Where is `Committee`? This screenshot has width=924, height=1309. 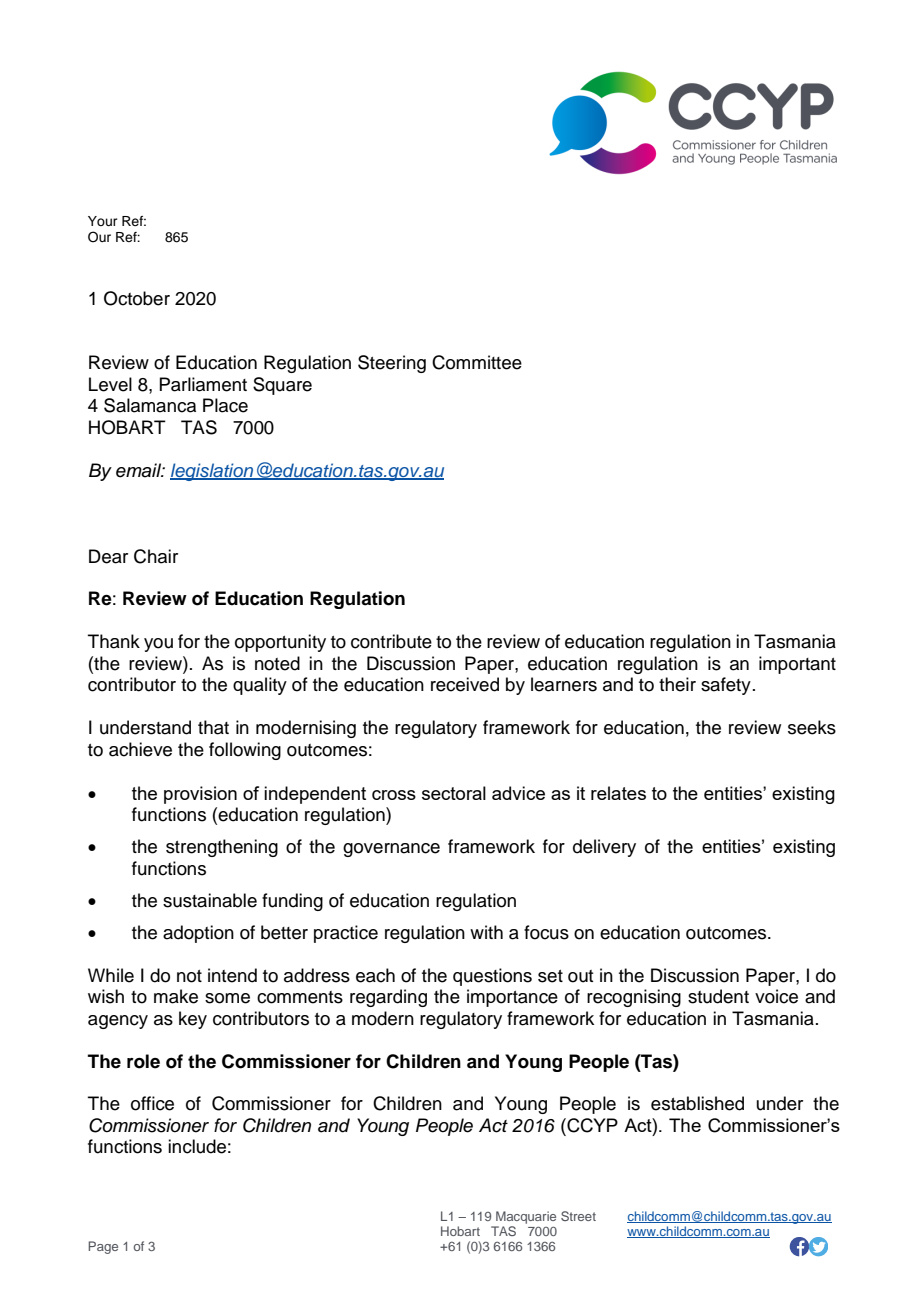
Committee is located at coordinates (477, 362).
